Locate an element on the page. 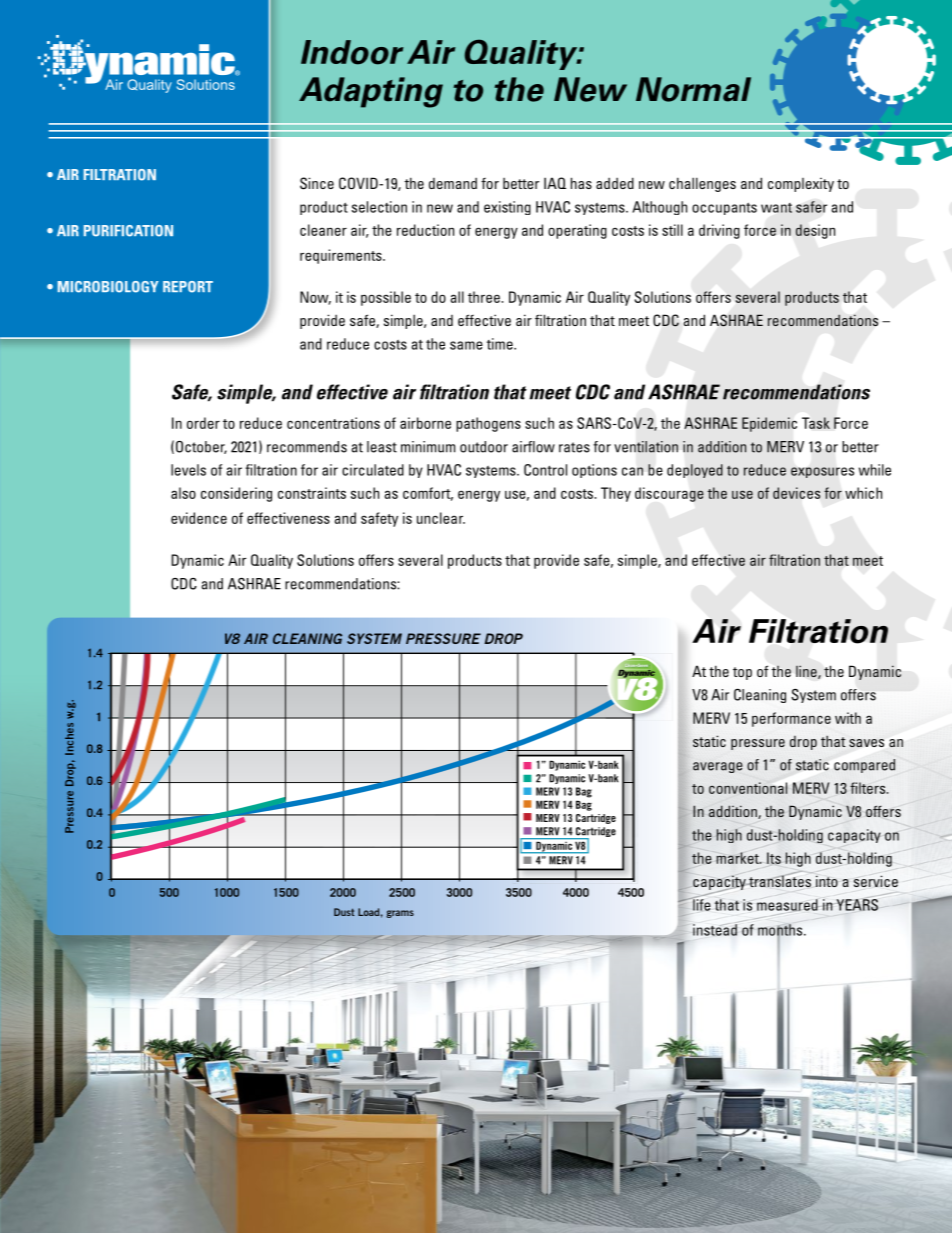 The image size is (952, 1233). Normal is located at coordinates (693, 89).
